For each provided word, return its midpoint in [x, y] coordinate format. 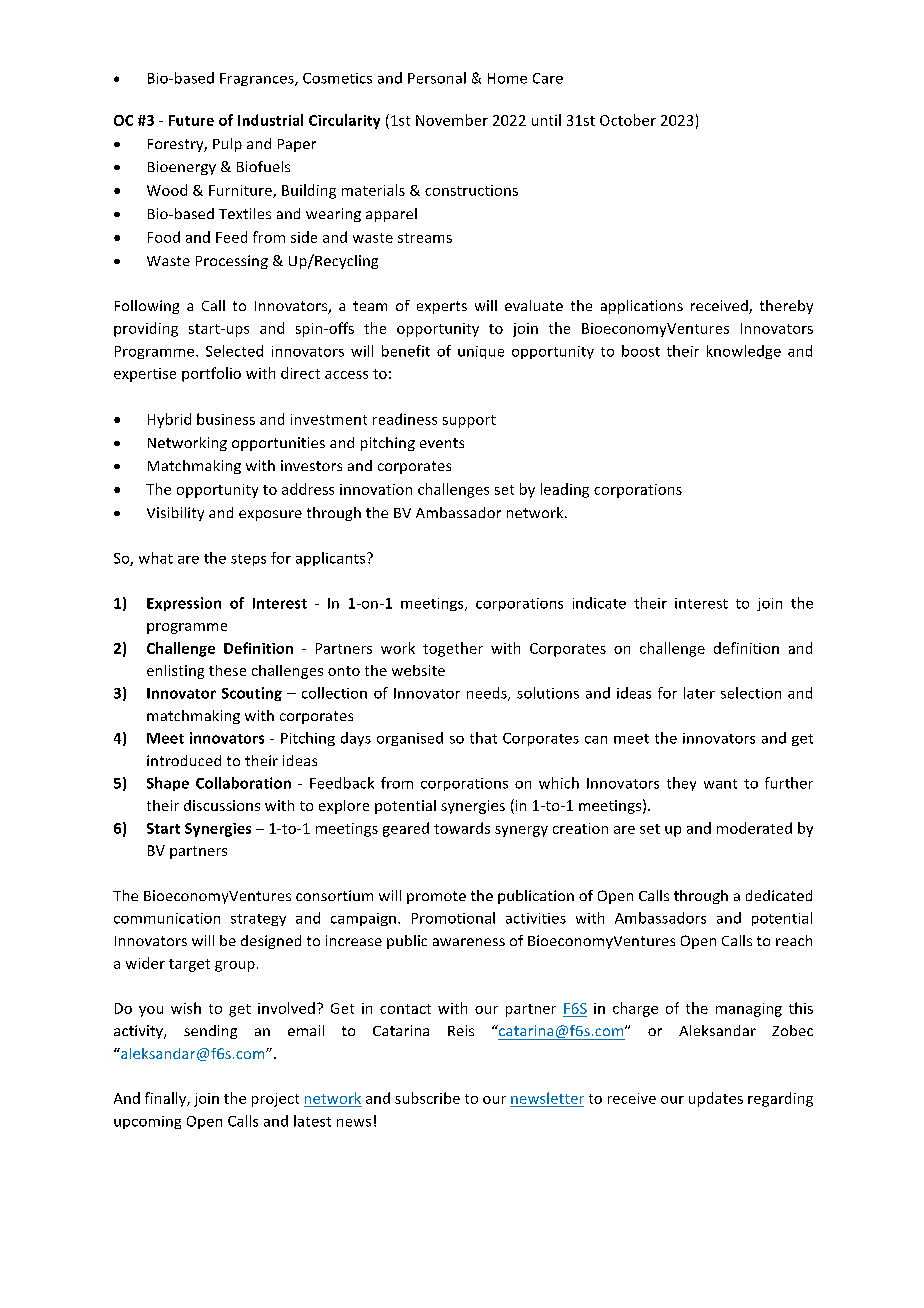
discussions [222, 805]
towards [462, 828]
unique [481, 352]
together [453, 649]
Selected [234, 351]
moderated [754, 828]
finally [166, 1099]
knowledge [744, 352]
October [628, 120]
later [699, 693]
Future [191, 120]
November [452, 120]
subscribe [427, 1098]
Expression [184, 604]
